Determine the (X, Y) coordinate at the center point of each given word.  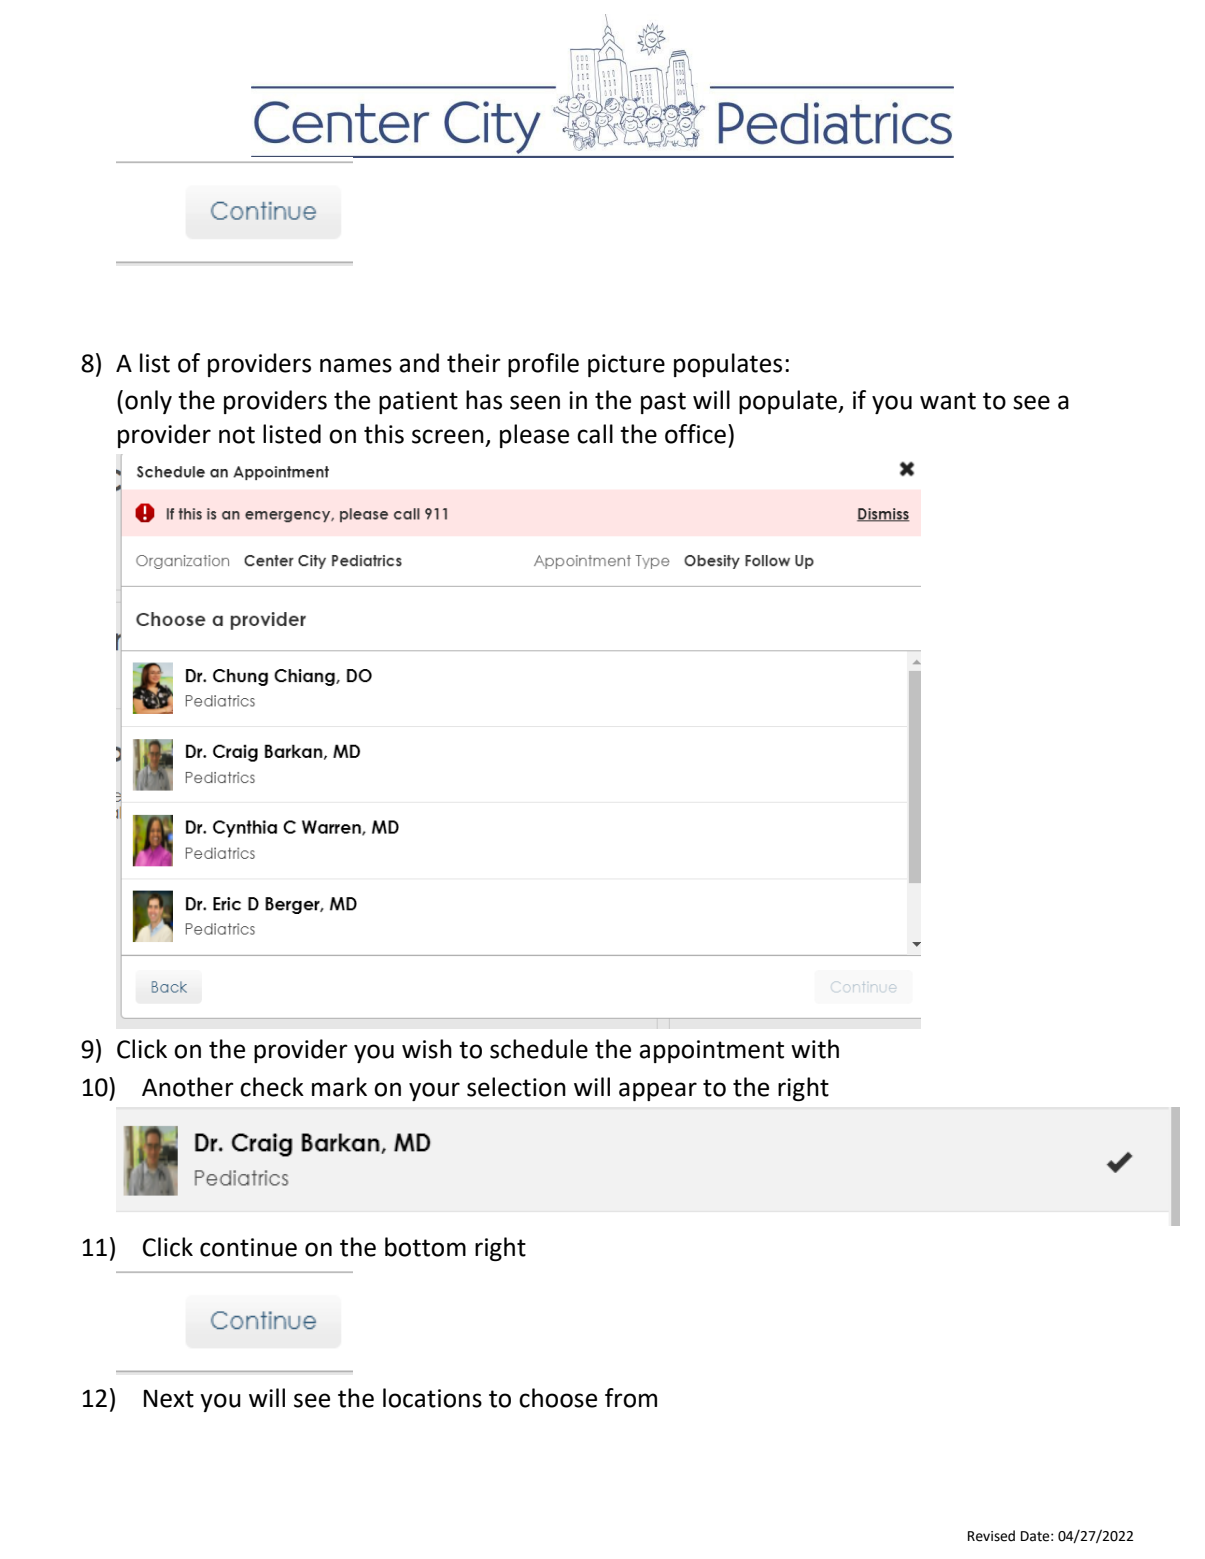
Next (169, 1398)
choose (558, 1398)
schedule (539, 1049)
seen (535, 402)
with (815, 1049)
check (272, 1087)
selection (516, 1087)
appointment (711, 1051)
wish (427, 1049)
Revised (991, 1536)
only (148, 402)
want (948, 401)
